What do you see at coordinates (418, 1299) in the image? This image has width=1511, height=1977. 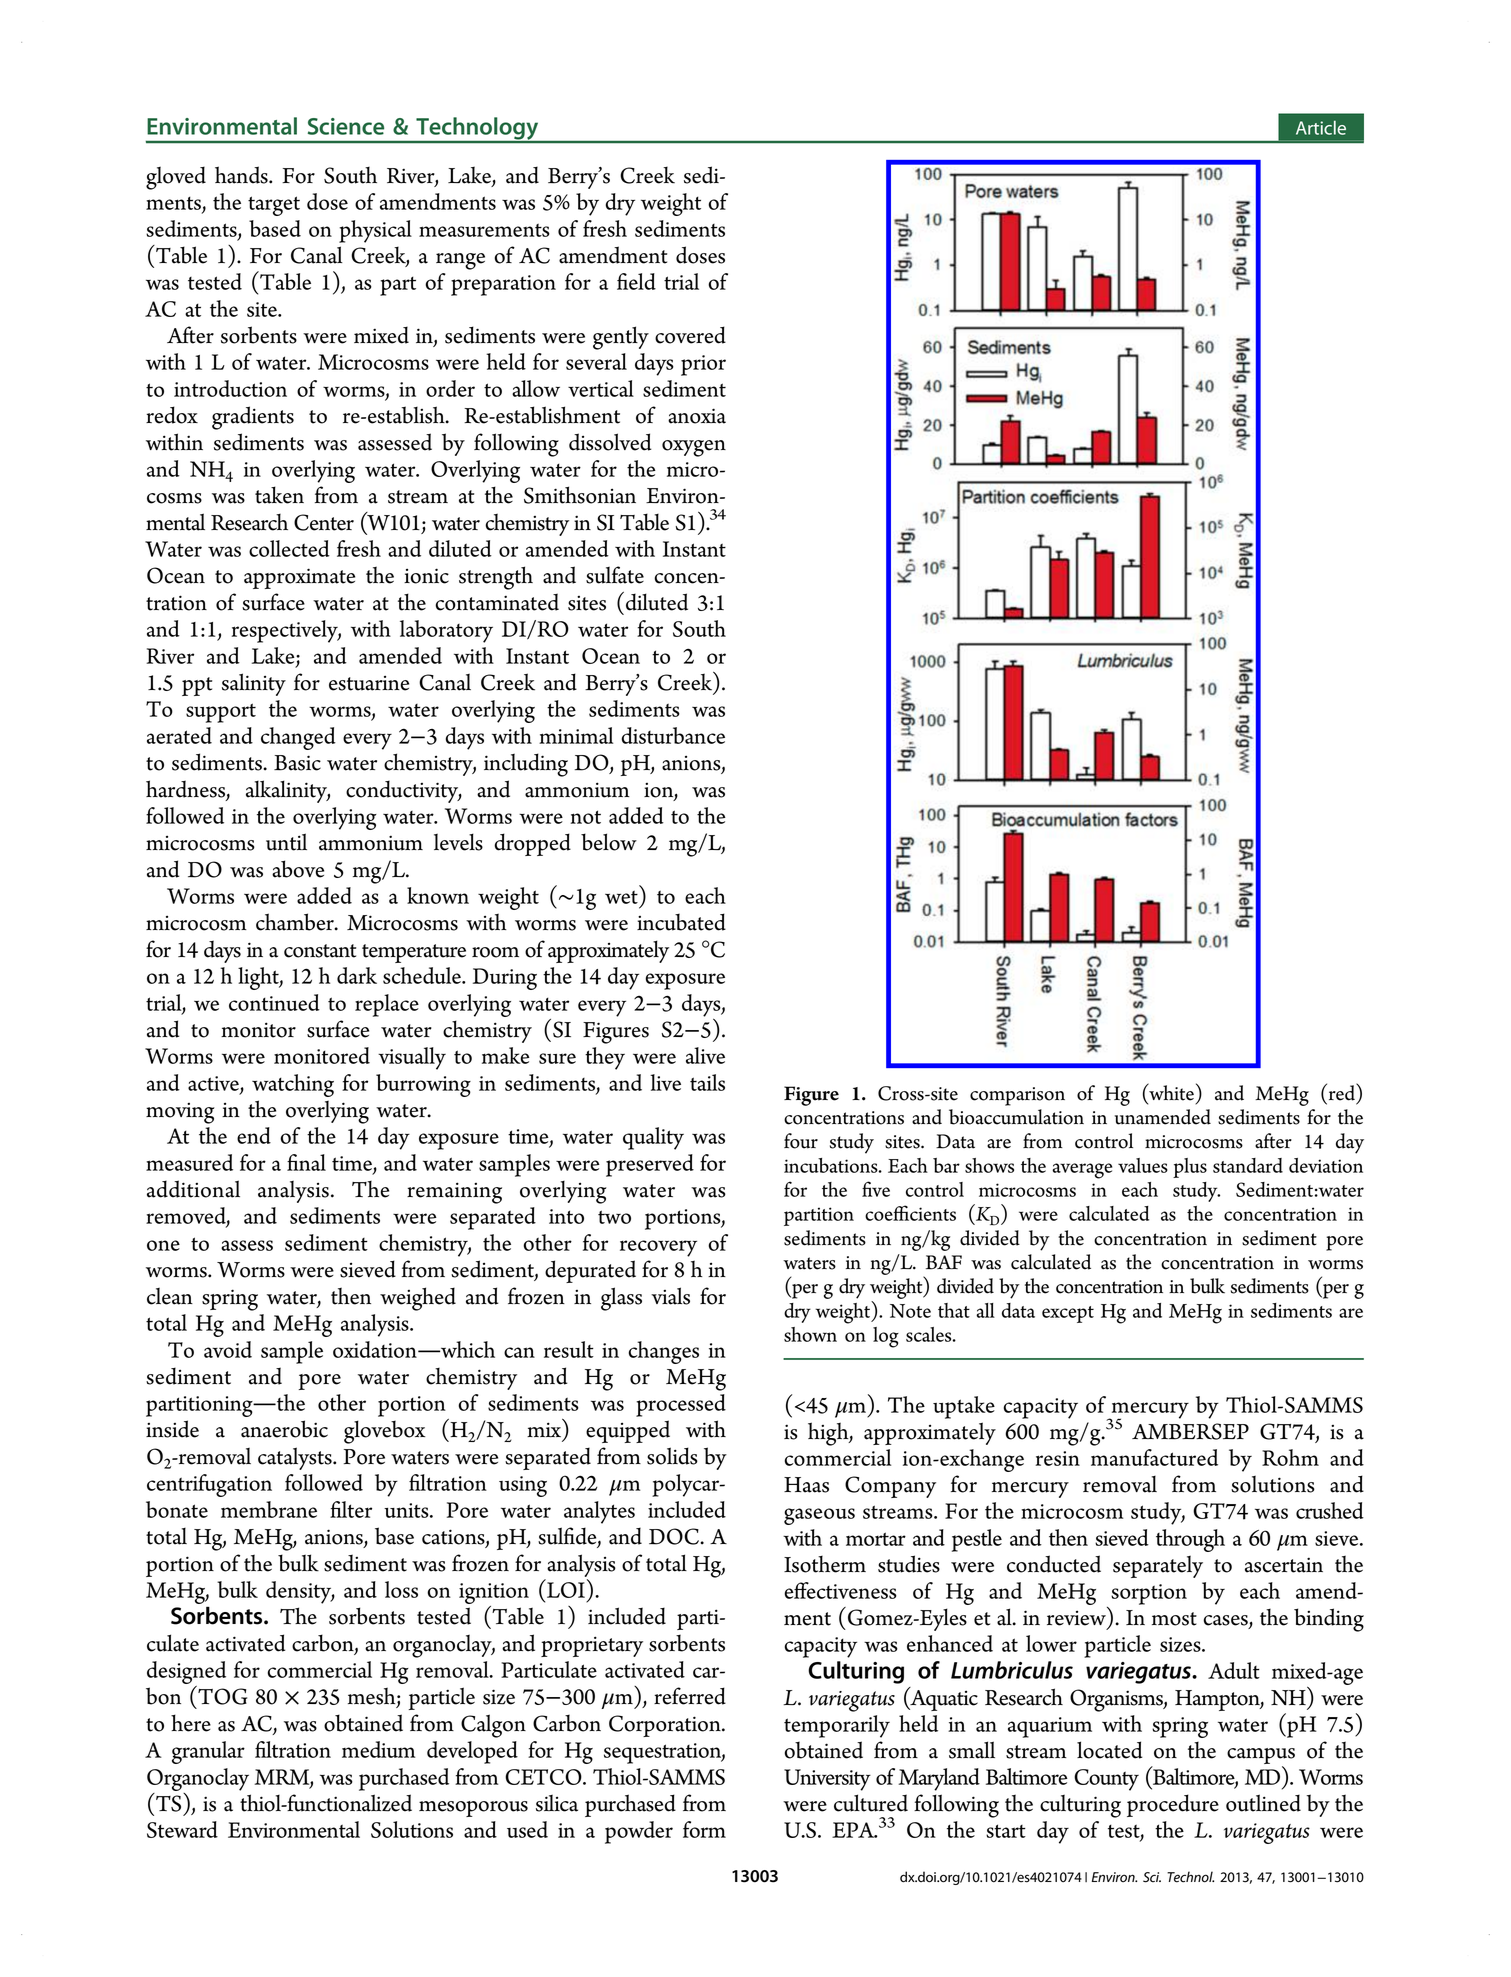 I see `weighed` at bounding box center [418, 1299].
